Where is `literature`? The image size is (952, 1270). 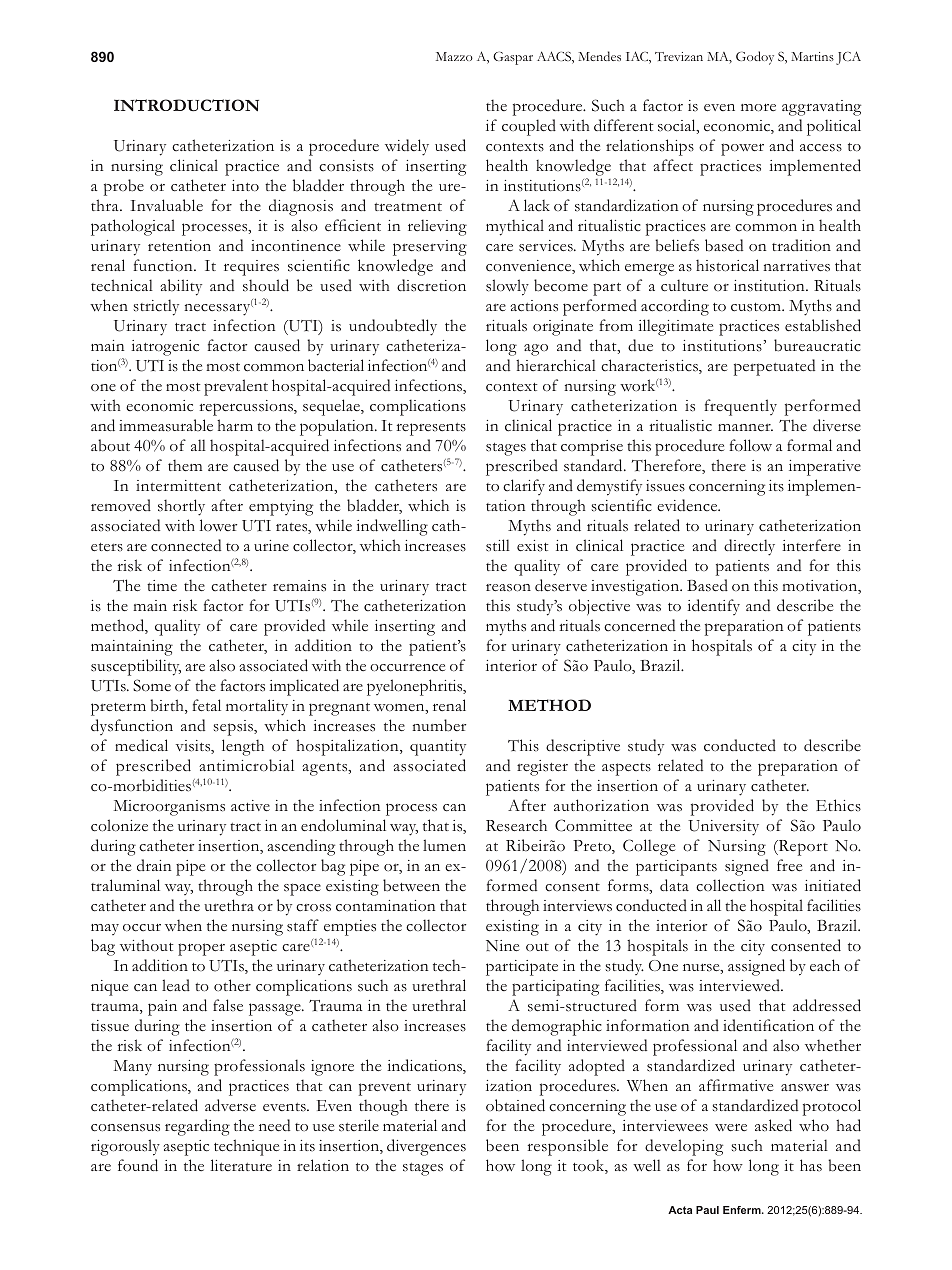
literature is located at coordinates (241, 1165).
